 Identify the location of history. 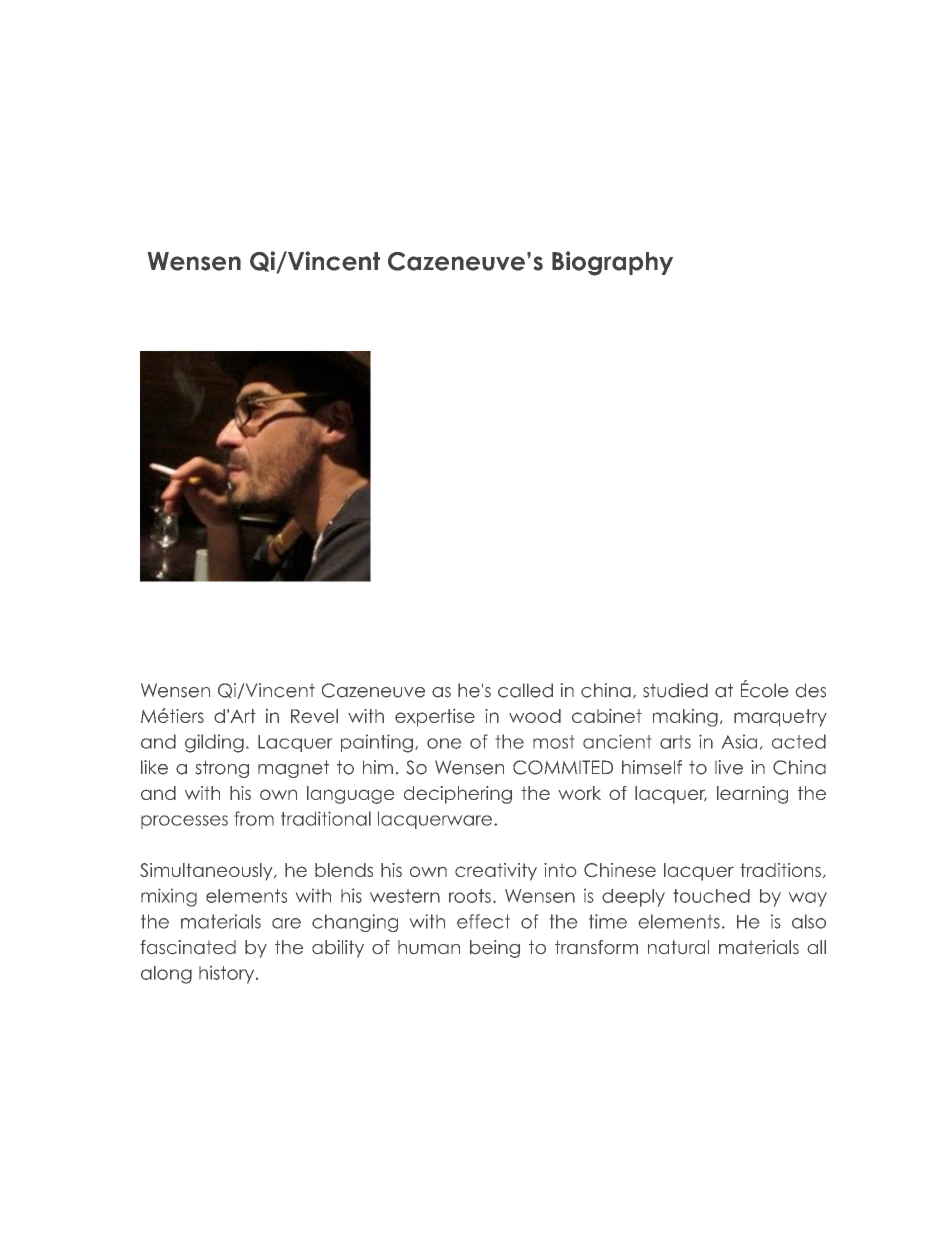
(228, 975).
